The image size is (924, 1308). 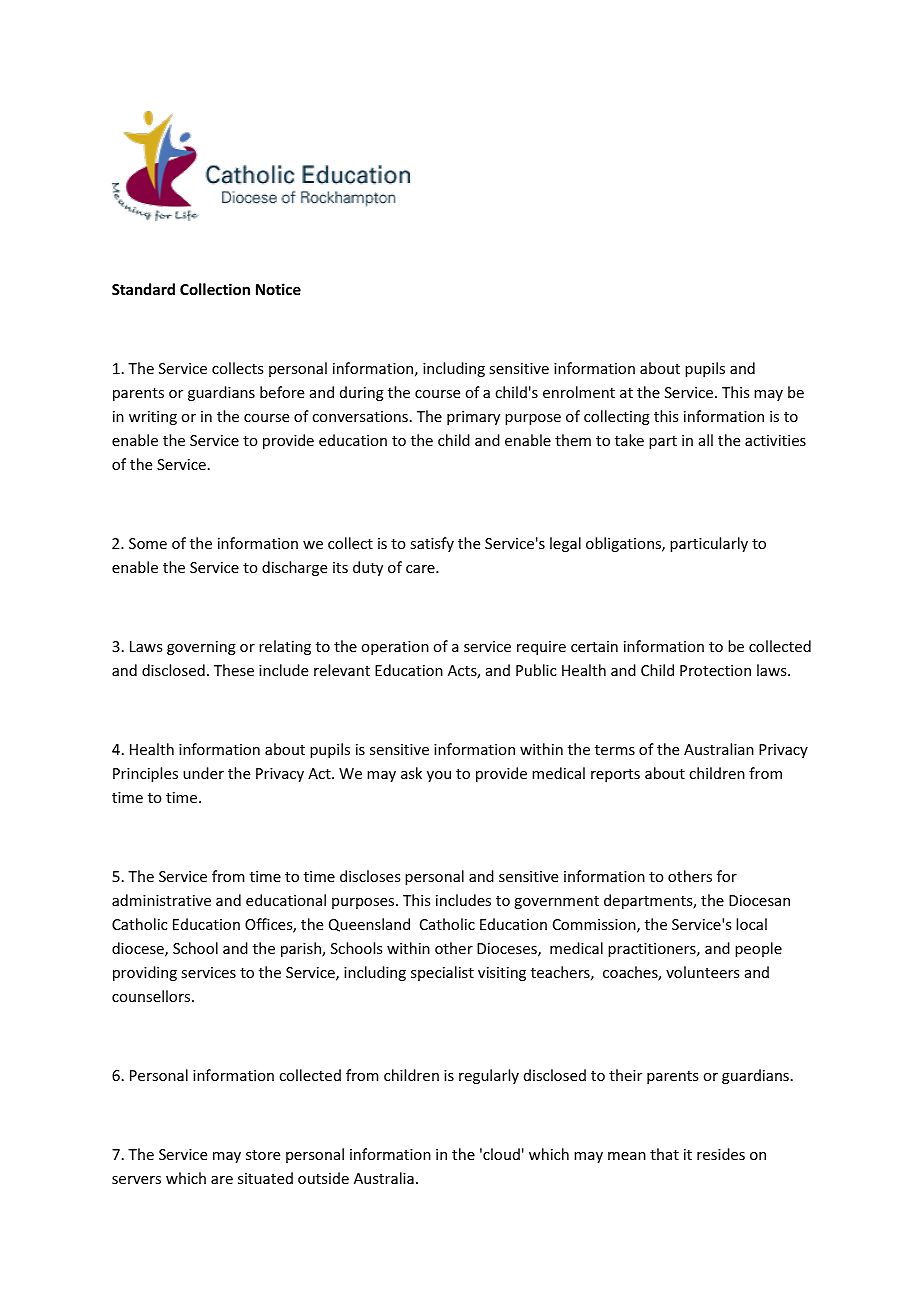 What do you see at coordinates (706, 440) in the screenshot?
I see `all` at bounding box center [706, 440].
